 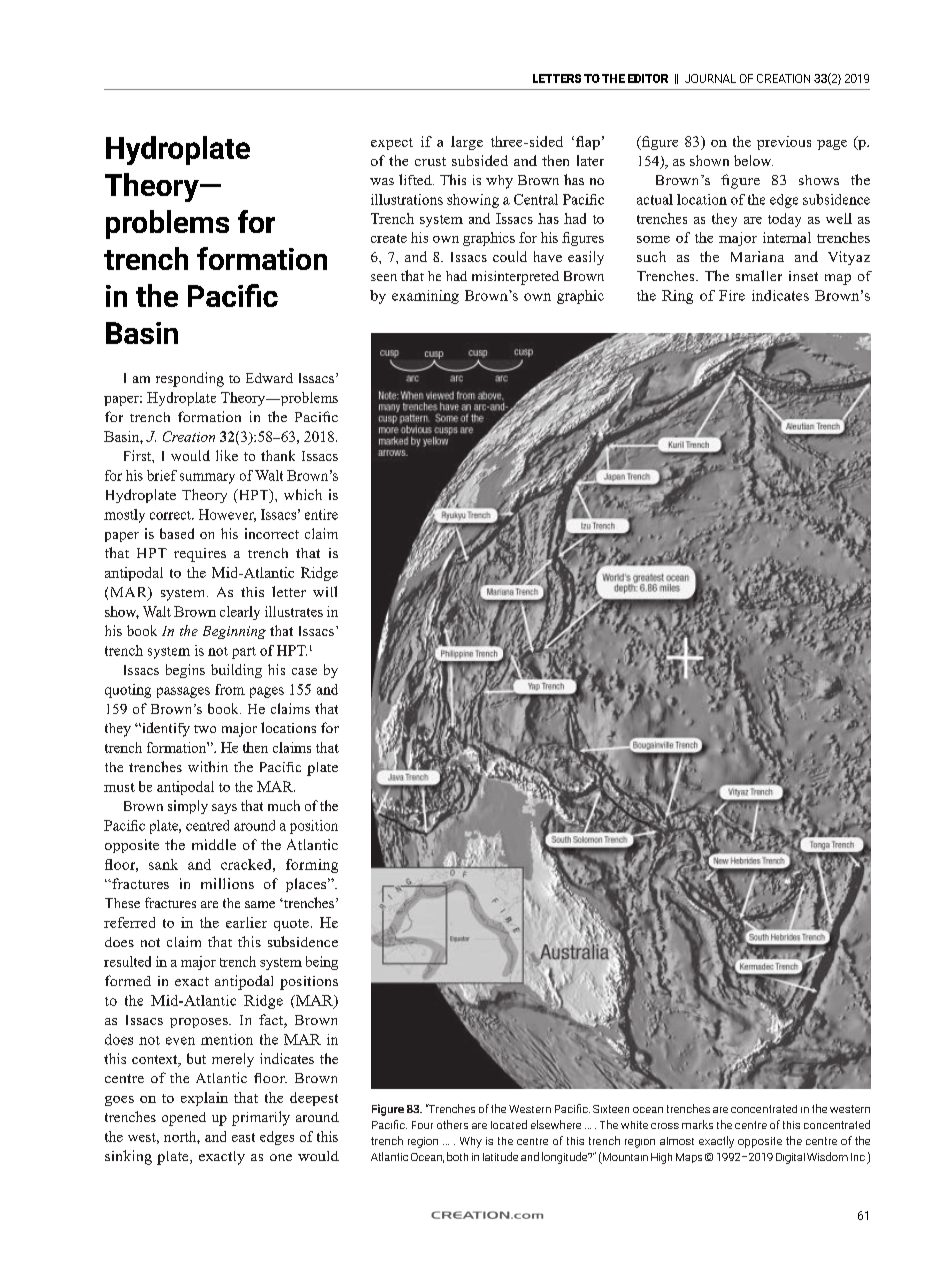 I want to click on almost, so click(x=677, y=1141).
